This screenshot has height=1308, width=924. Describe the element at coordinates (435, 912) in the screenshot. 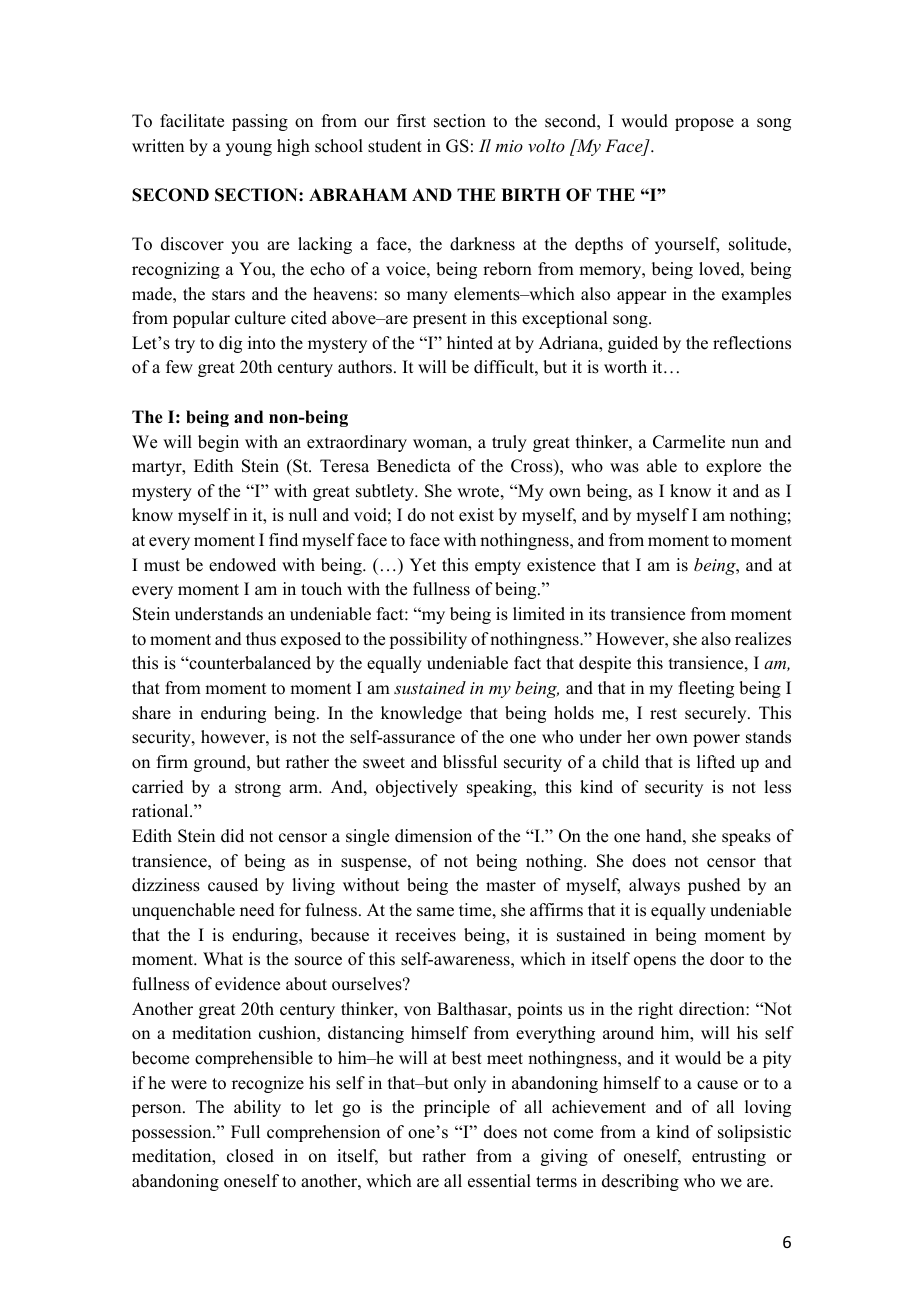

I see `same` at that location.
